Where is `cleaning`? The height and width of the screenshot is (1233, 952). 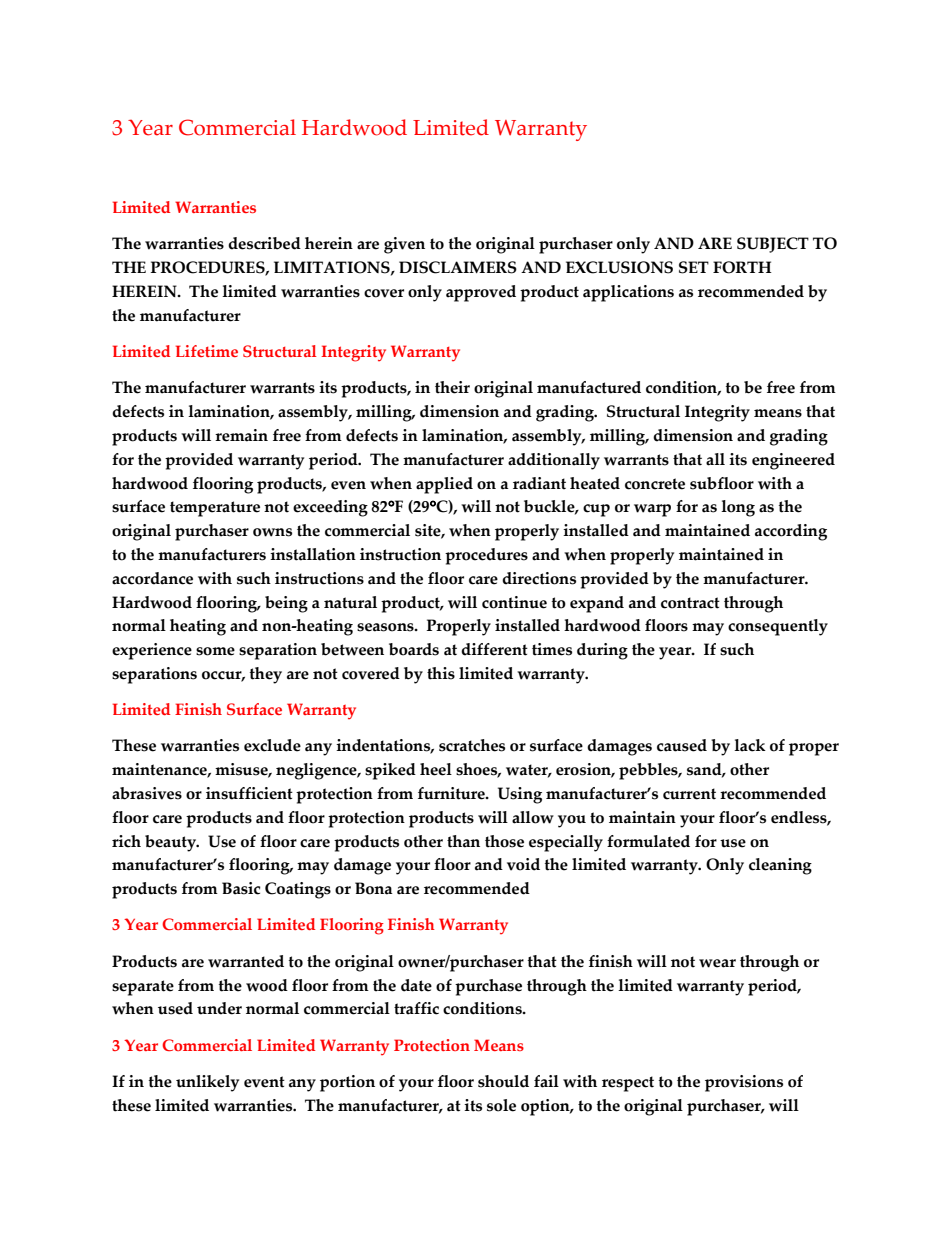
cleaning is located at coordinates (780, 866).
